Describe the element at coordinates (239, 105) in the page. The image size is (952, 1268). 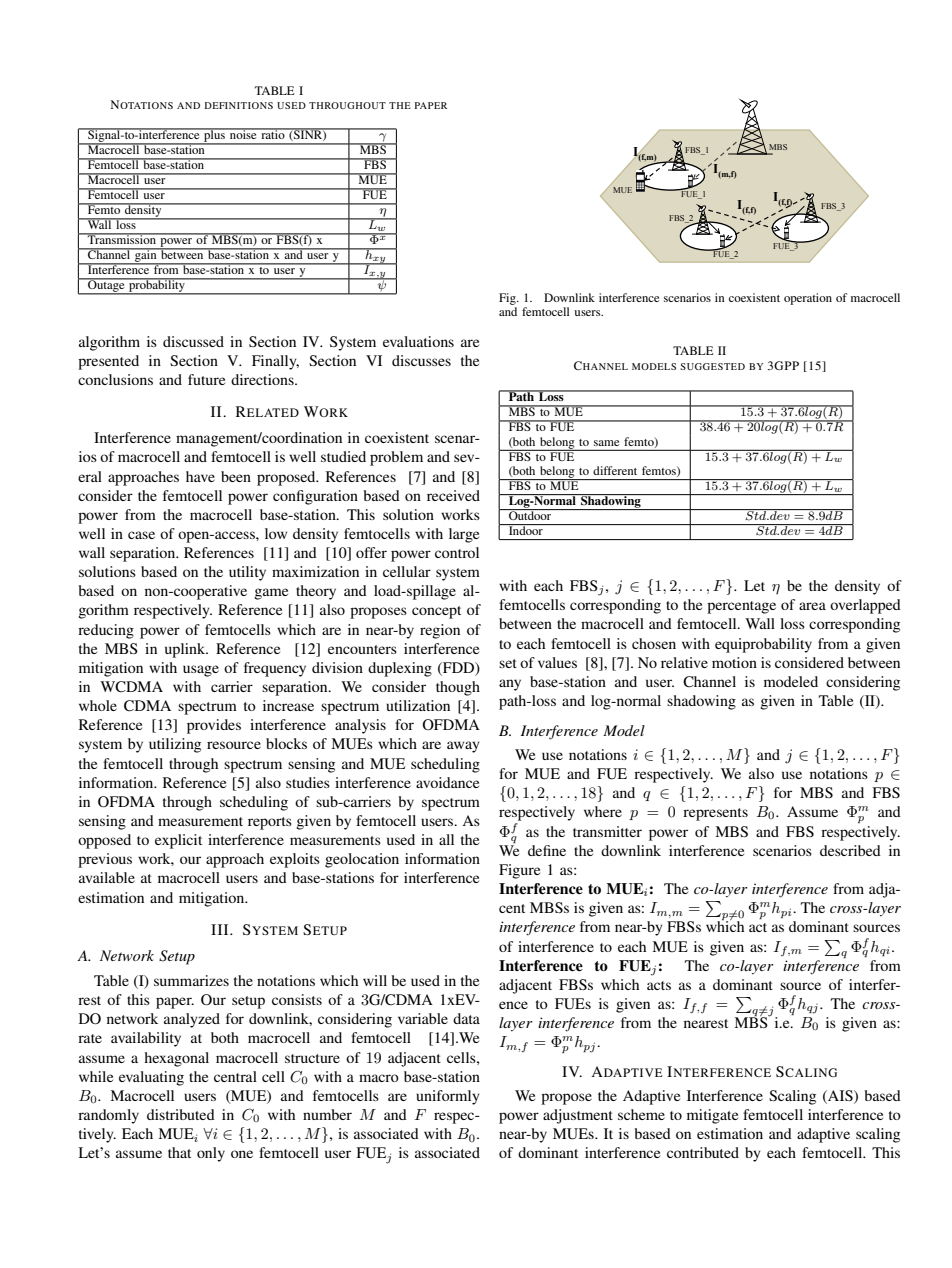
I see `DEFINITIONS` at that location.
